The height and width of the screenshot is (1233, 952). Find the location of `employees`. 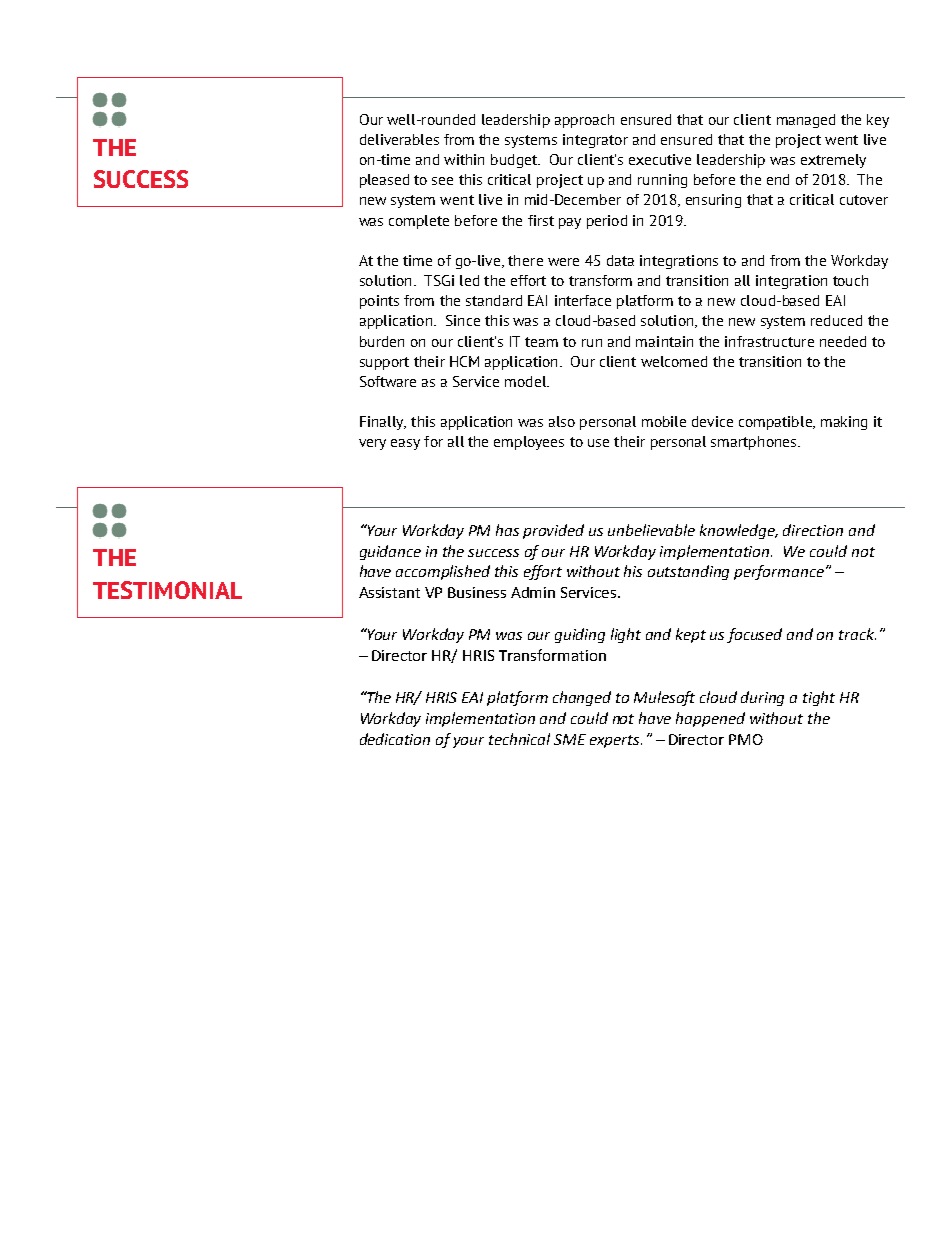

employees is located at coordinates (529, 443).
